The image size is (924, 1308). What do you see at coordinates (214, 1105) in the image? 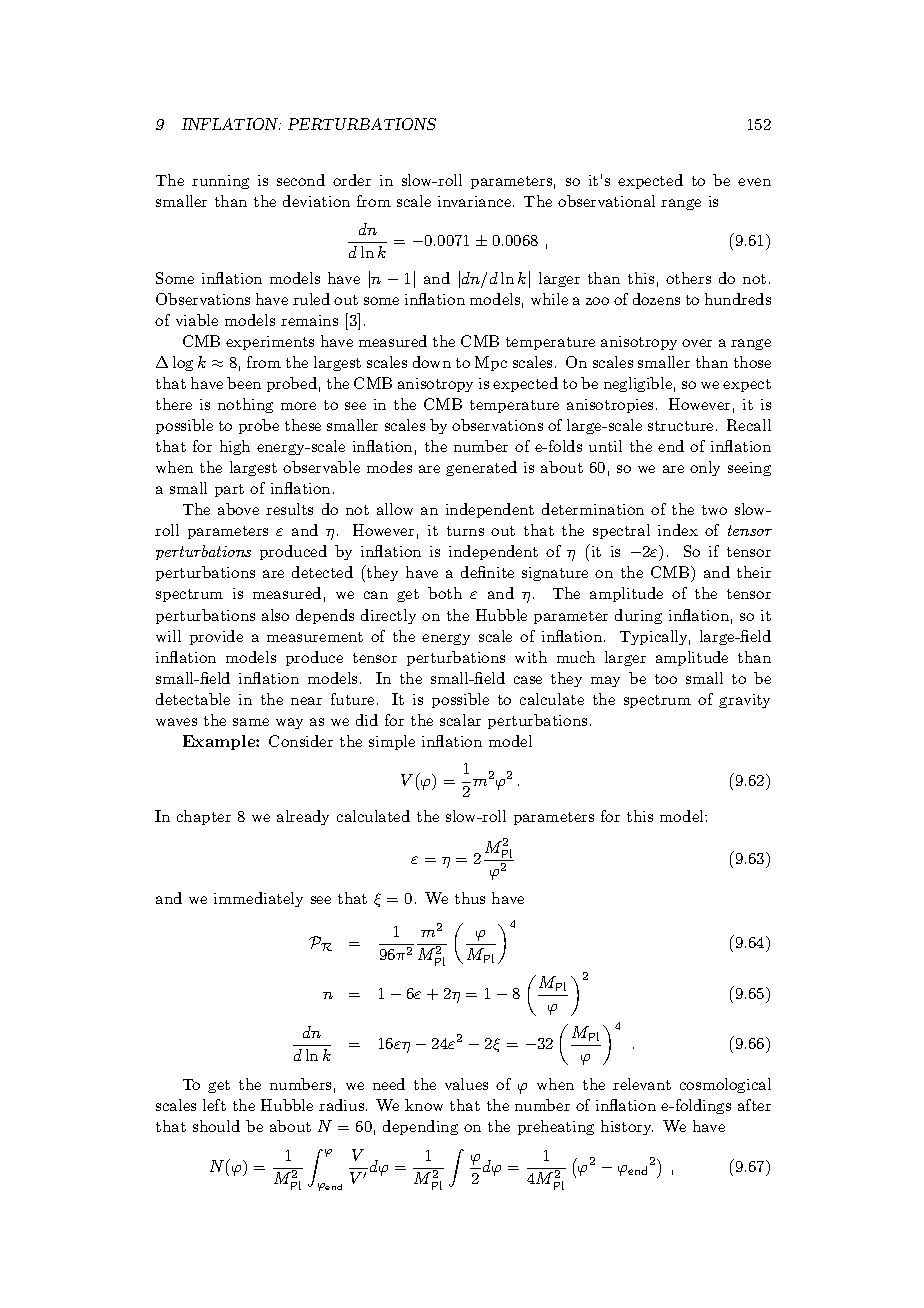
I see `left` at bounding box center [214, 1105].
